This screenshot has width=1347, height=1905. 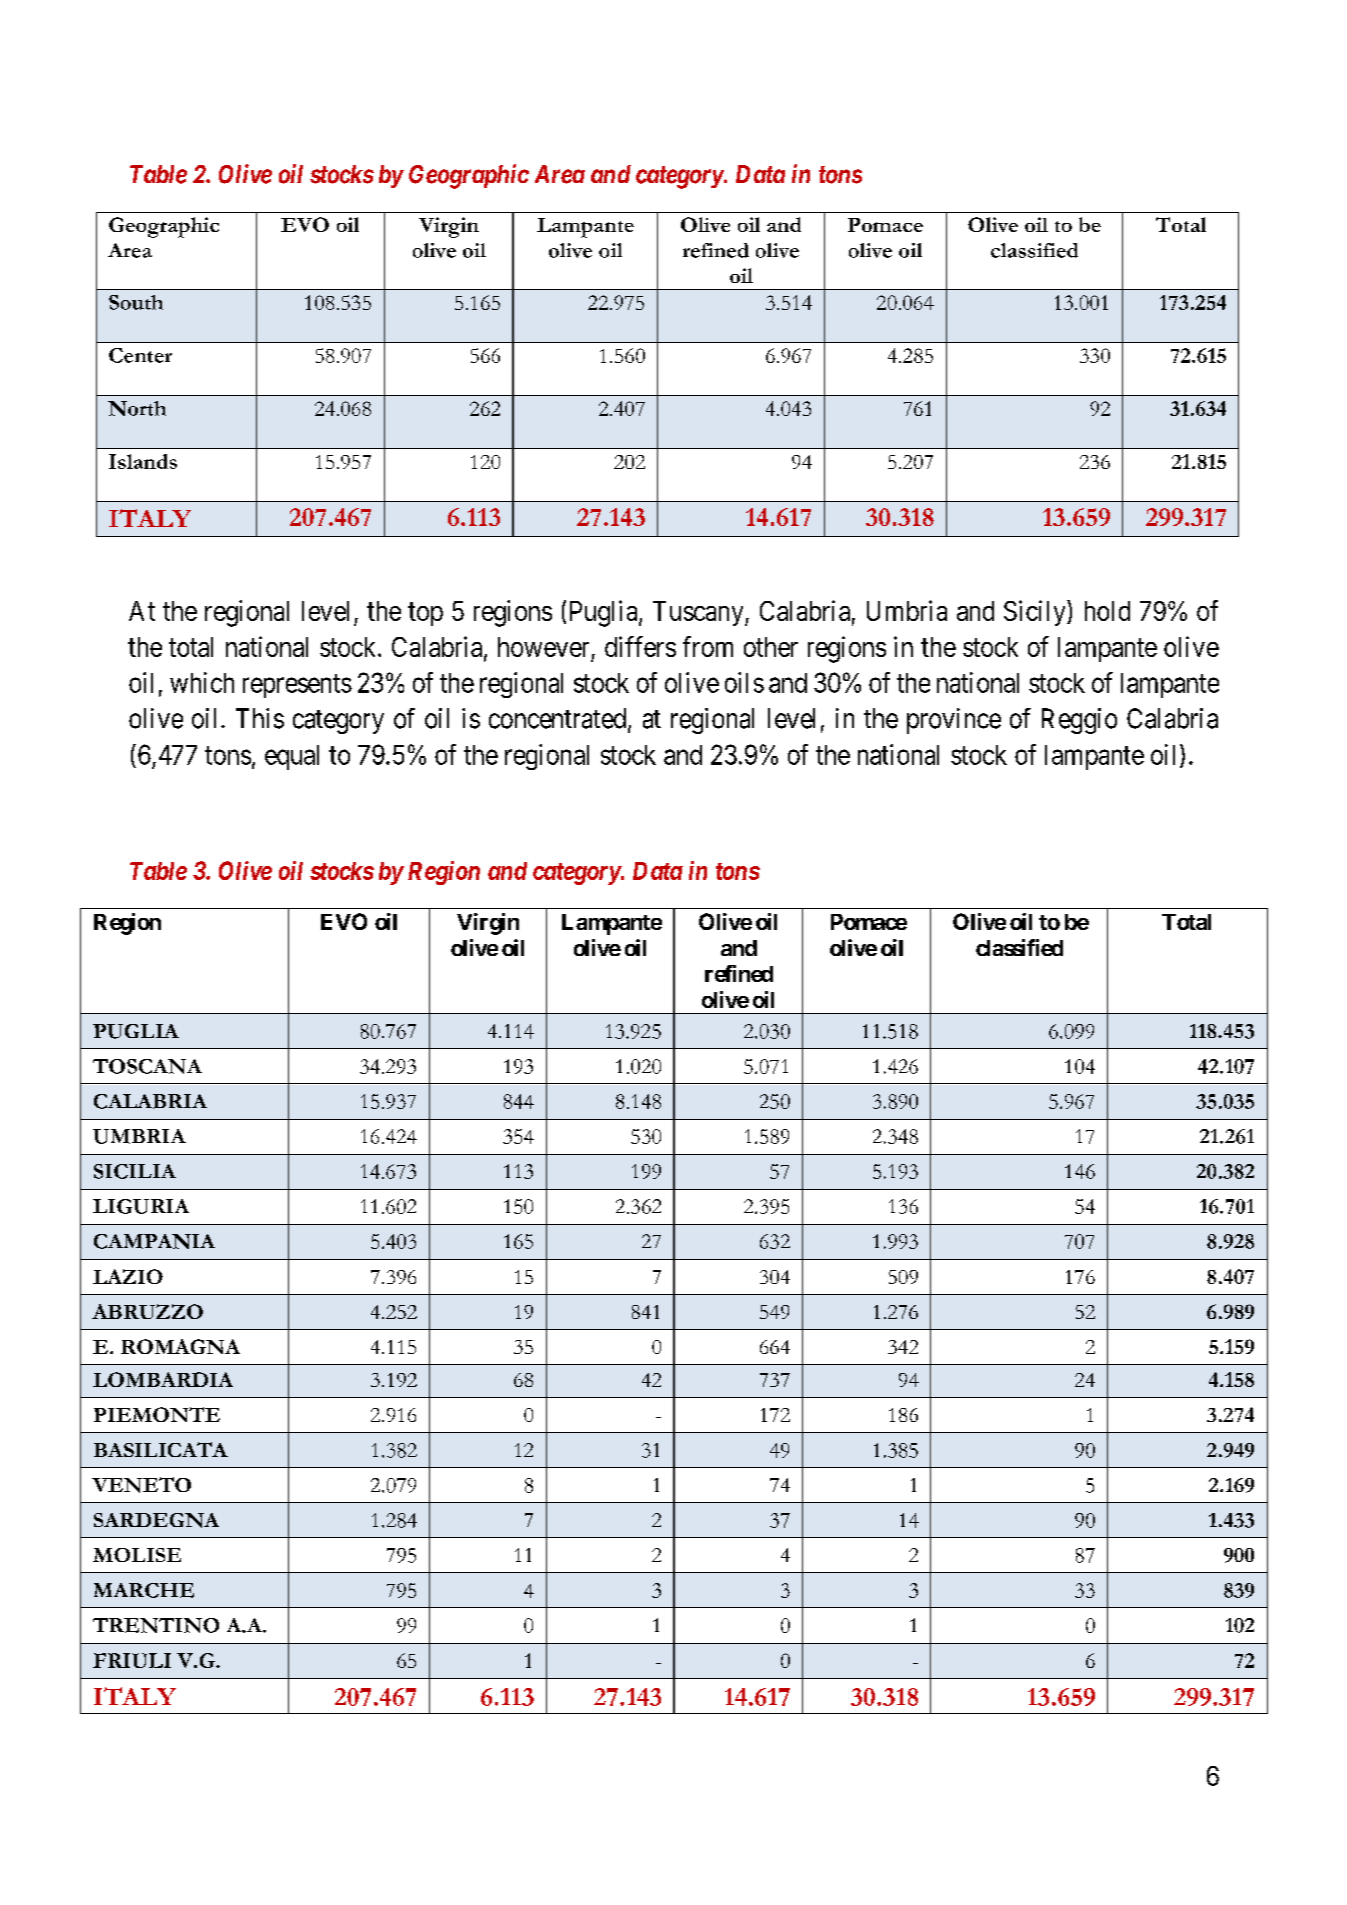 I want to click on Tuscany, so click(x=699, y=613).
